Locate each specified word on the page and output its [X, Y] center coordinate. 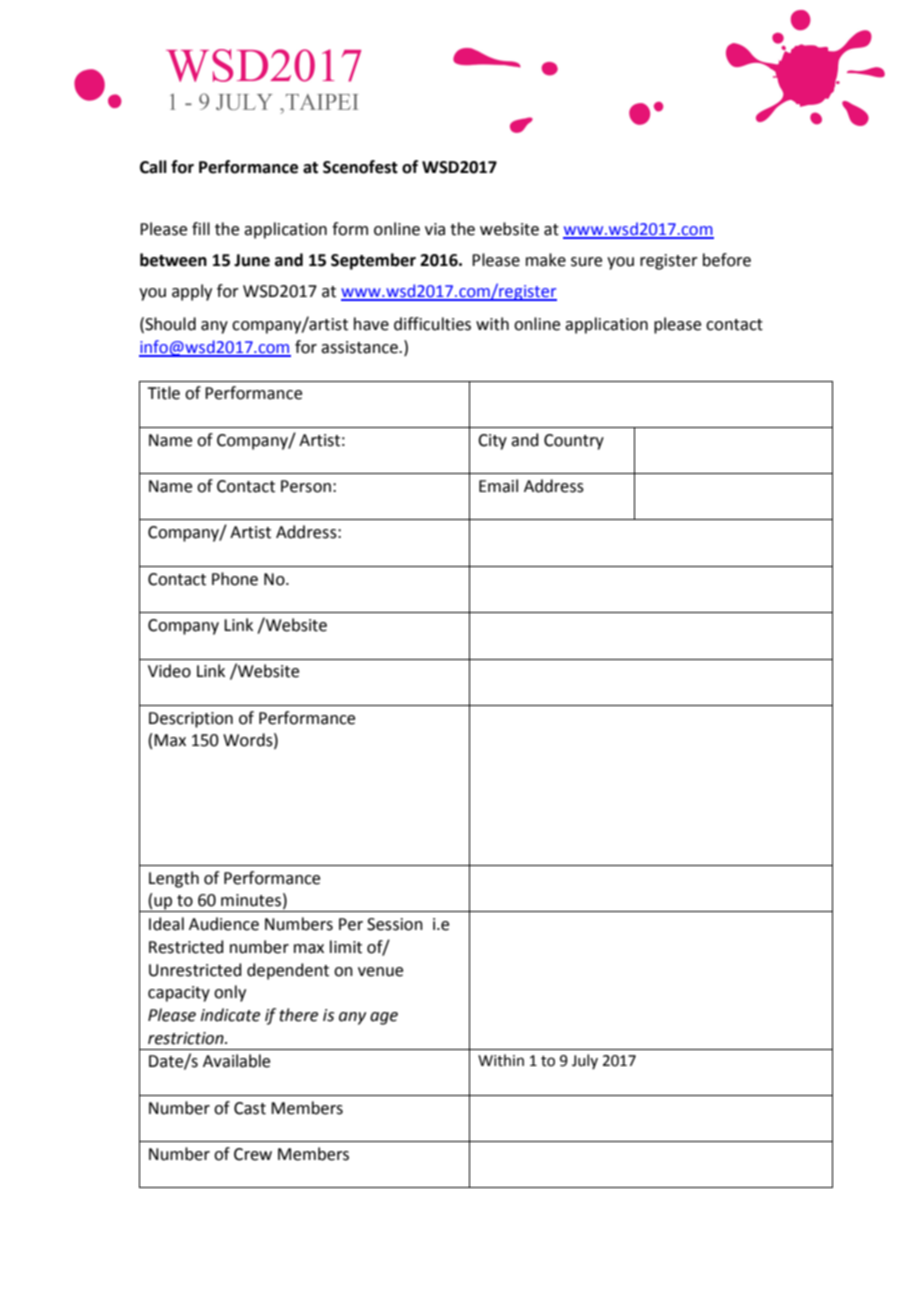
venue [380, 972]
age [384, 1018]
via [435, 229]
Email [498, 486]
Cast [250, 1108]
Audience [224, 924]
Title [163, 393]
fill [201, 228]
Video [169, 671]
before [727, 260]
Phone [235, 579]
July [585, 1061]
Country [574, 442]
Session [395, 924]
